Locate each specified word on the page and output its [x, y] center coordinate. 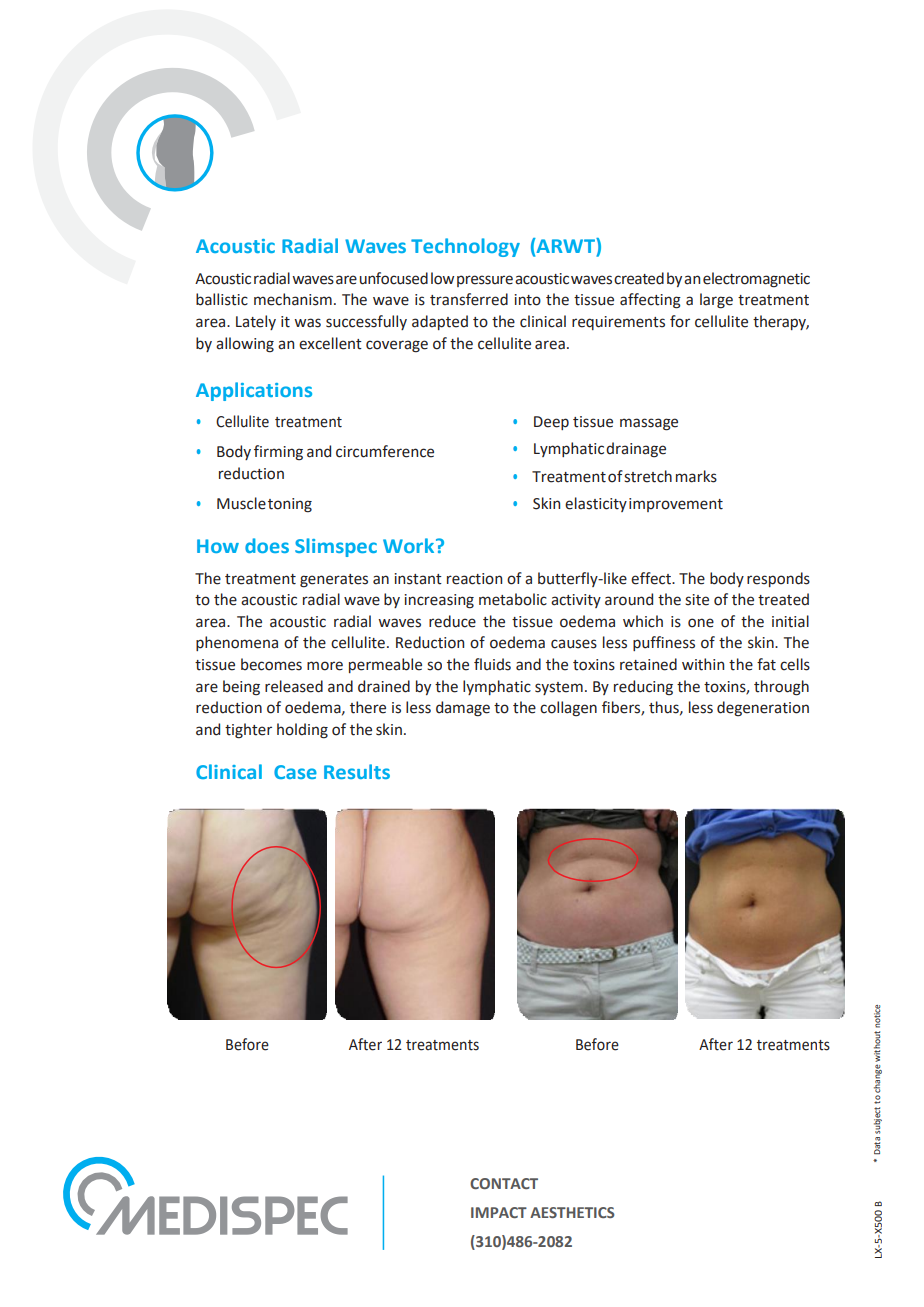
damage [463, 709]
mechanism [293, 299]
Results [357, 771]
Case [295, 772]
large [716, 301]
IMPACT [499, 1212]
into [527, 300]
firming [278, 453]
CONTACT [504, 1183]
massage [649, 424]
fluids [492, 664]
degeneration [763, 709]
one [701, 623]
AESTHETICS [572, 1212]
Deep [551, 423]
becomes [271, 664]
